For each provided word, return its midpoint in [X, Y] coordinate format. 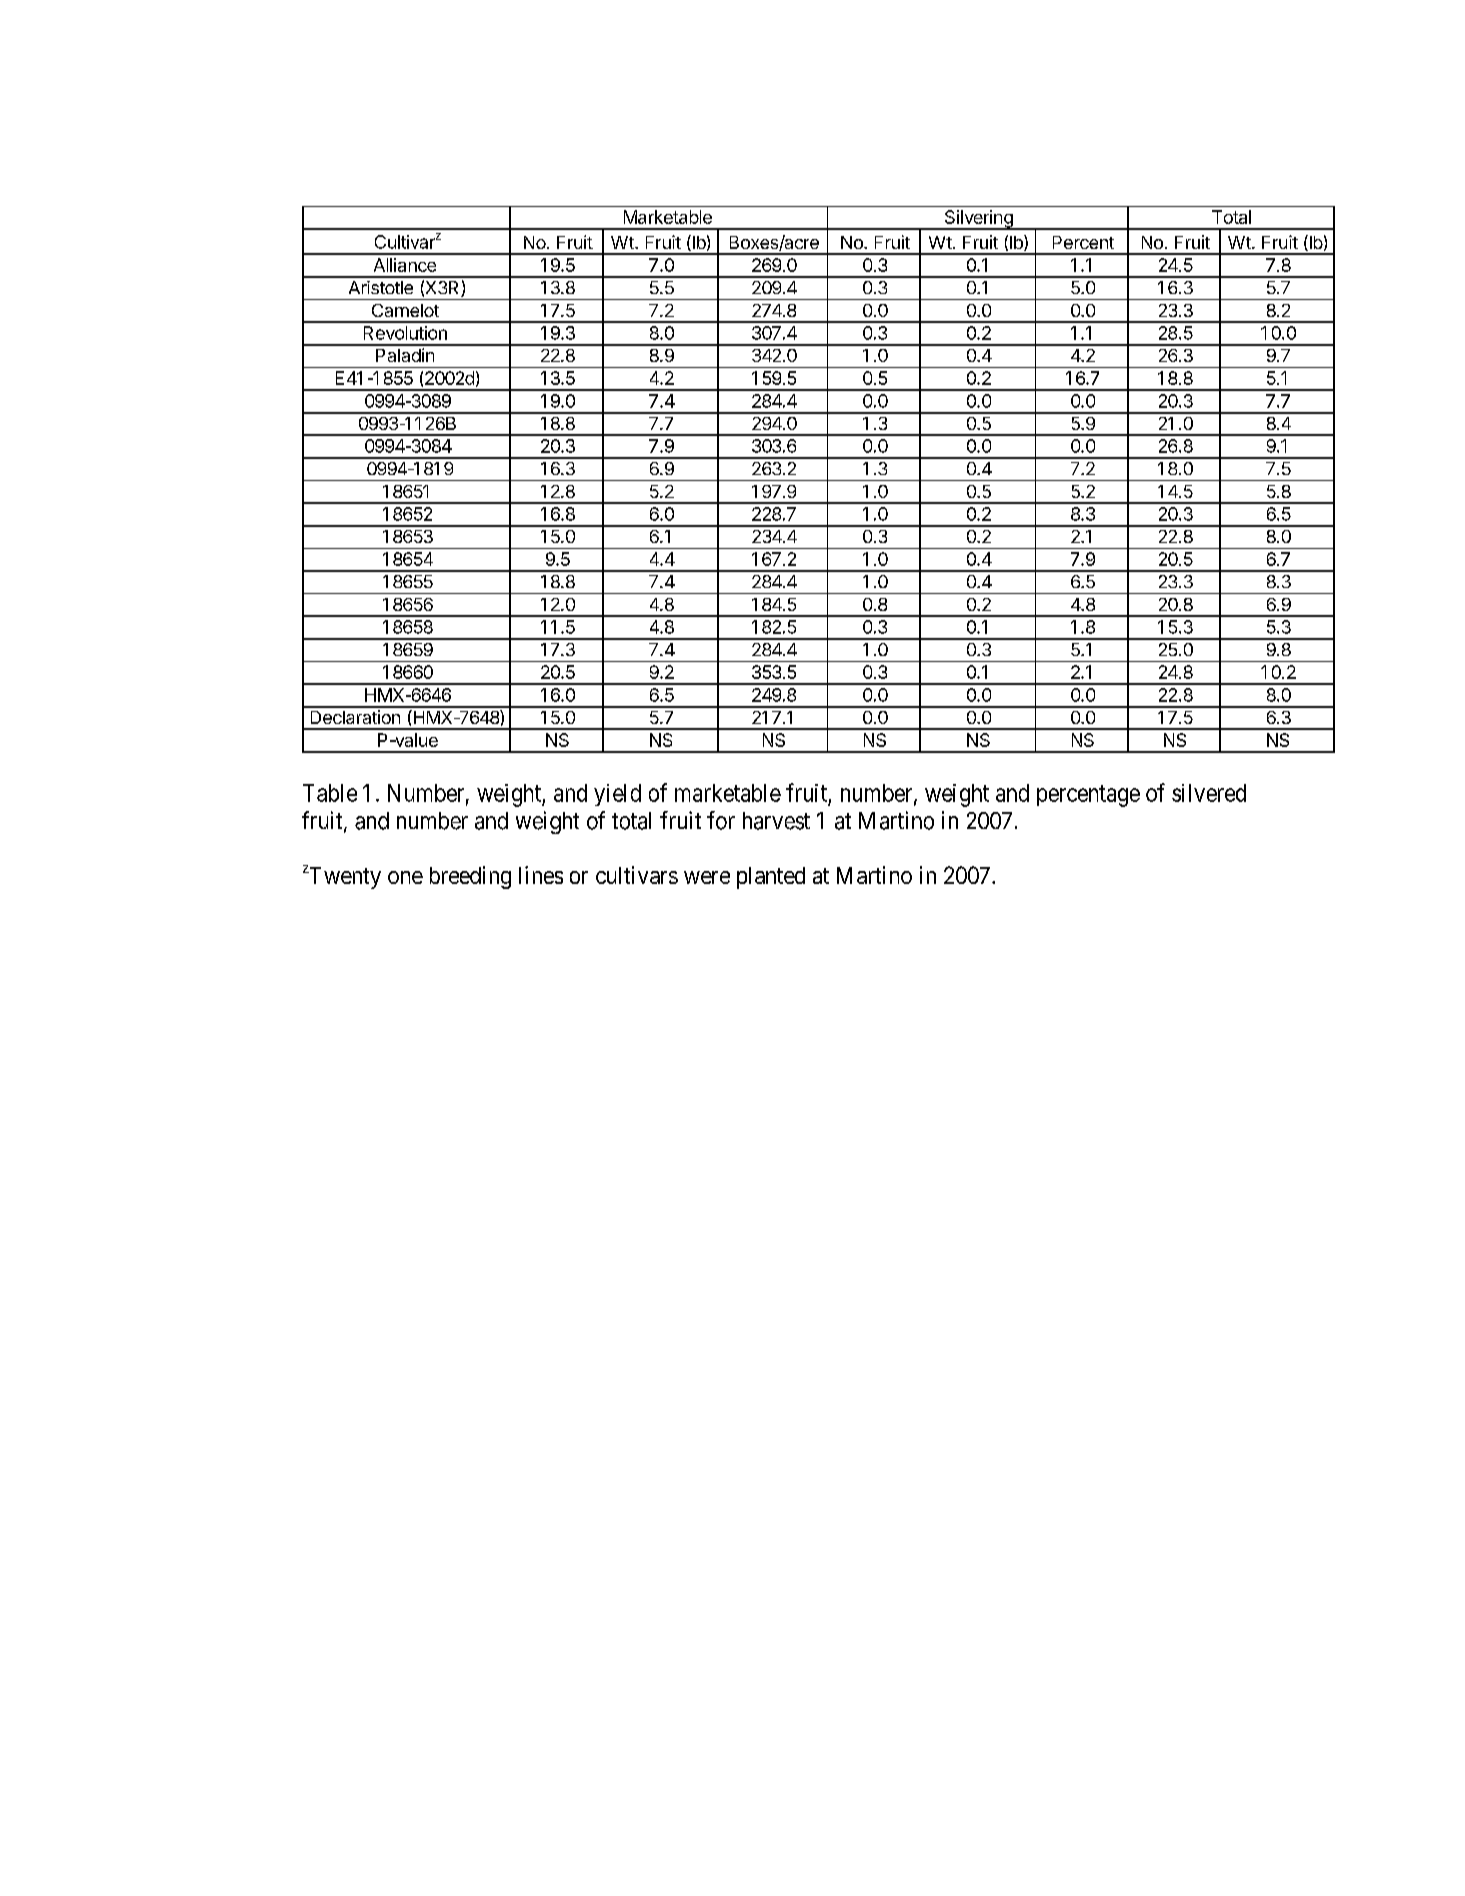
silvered [1209, 793]
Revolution [405, 333]
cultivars [637, 875]
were [707, 877]
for [721, 820]
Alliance [405, 265]
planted [771, 878]
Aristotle [381, 287]
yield [617, 795]
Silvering [978, 220]
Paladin [405, 355]
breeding [470, 877]
